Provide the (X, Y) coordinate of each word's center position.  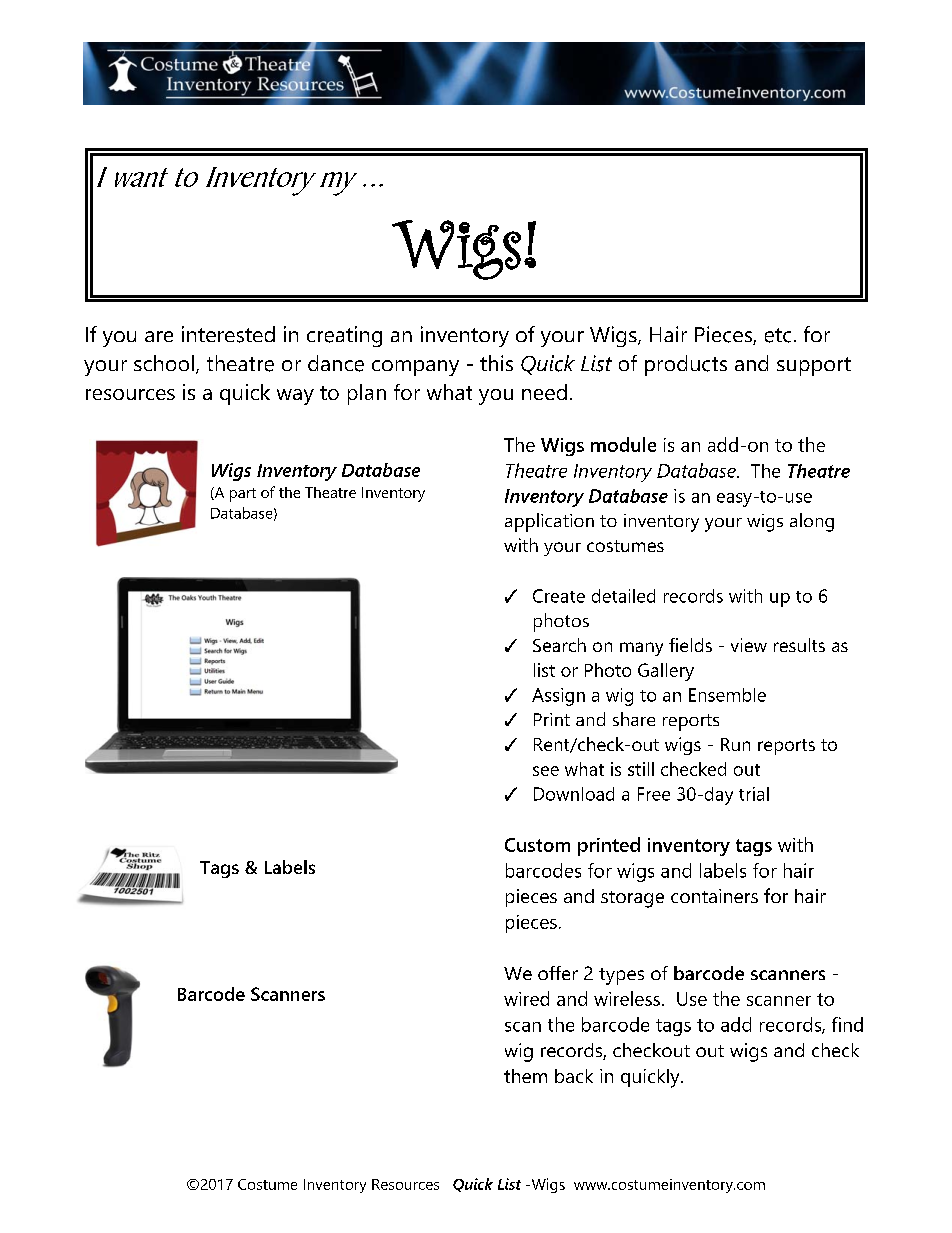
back (574, 1076)
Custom (537, 845)
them (525, 1076)
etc (778, 335)
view (749, 645)
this (496, 363)
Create (559, 596)
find (847, 1024)
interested (228, 334)
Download (574, 794)
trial (754, 794)
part (243, 495)
